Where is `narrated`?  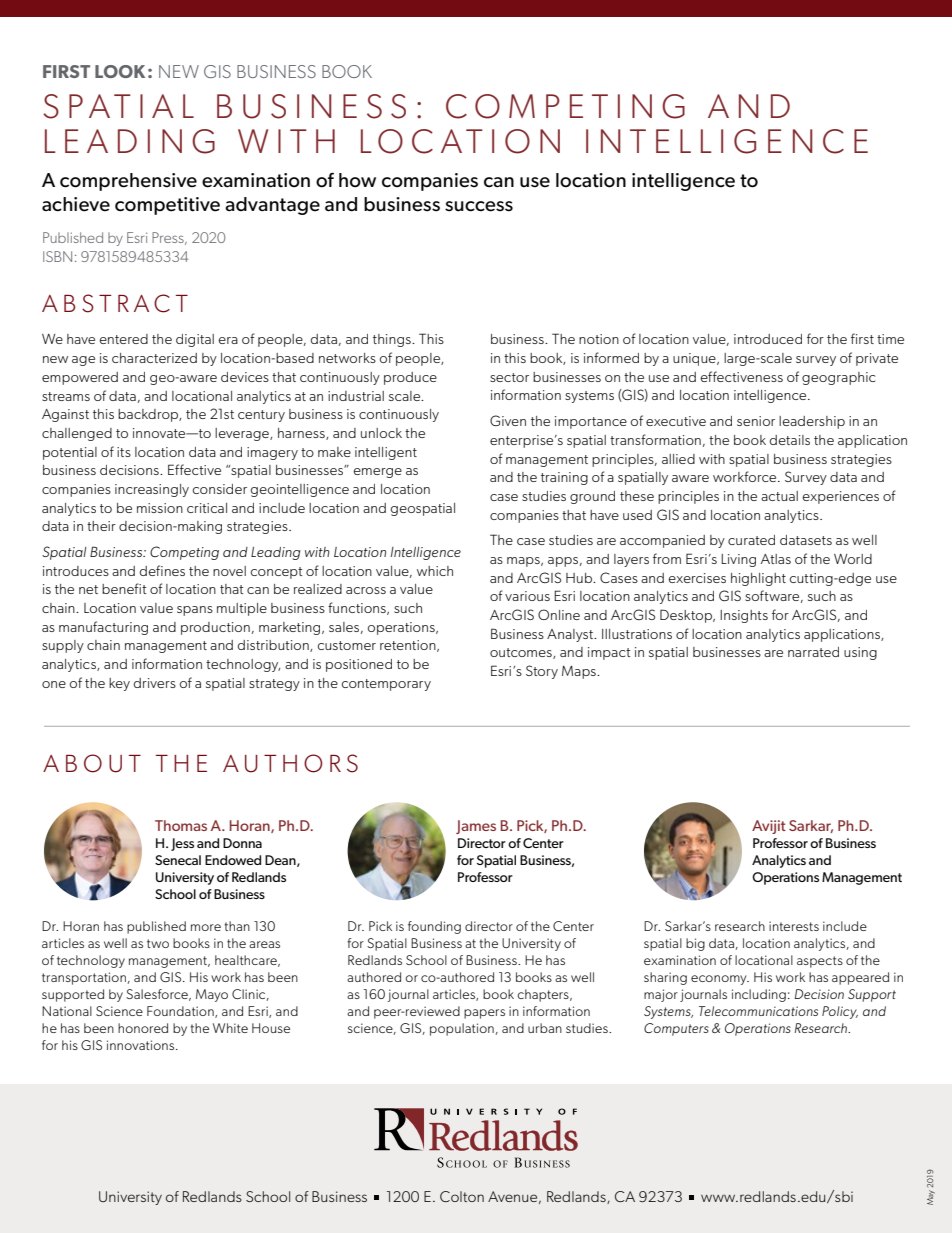 narrated is located at coordinates (813, 652).
